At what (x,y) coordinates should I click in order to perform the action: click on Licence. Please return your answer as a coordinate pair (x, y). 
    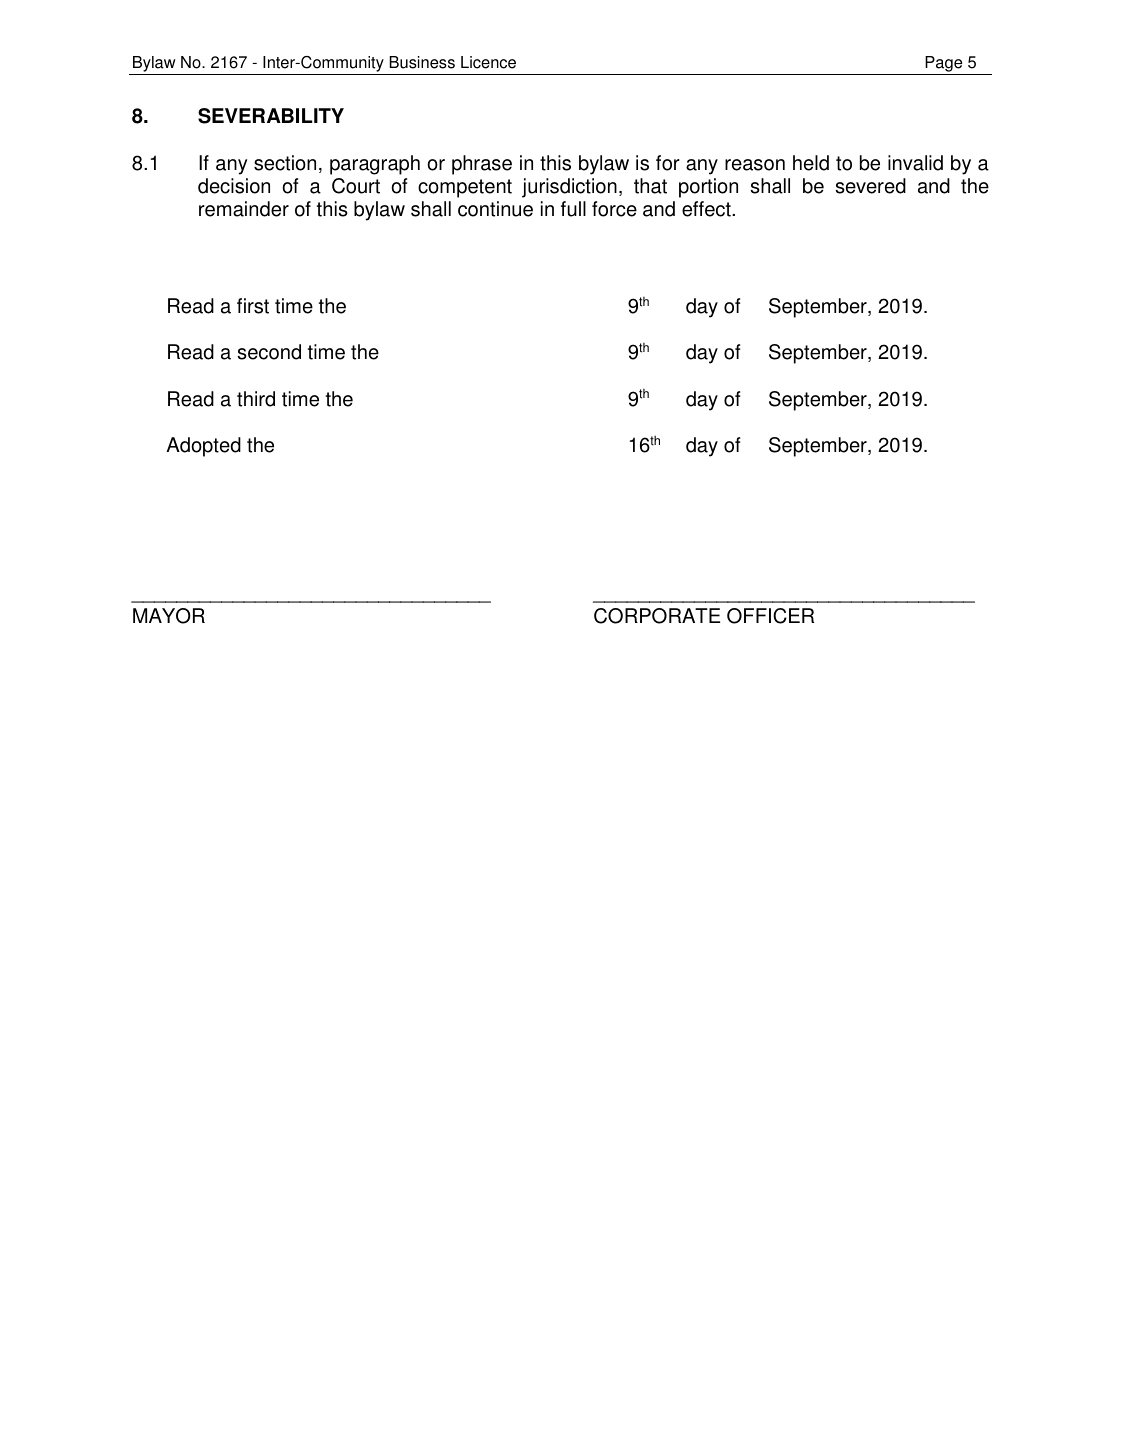
    Looking at the image, I should click on (488, 62).
